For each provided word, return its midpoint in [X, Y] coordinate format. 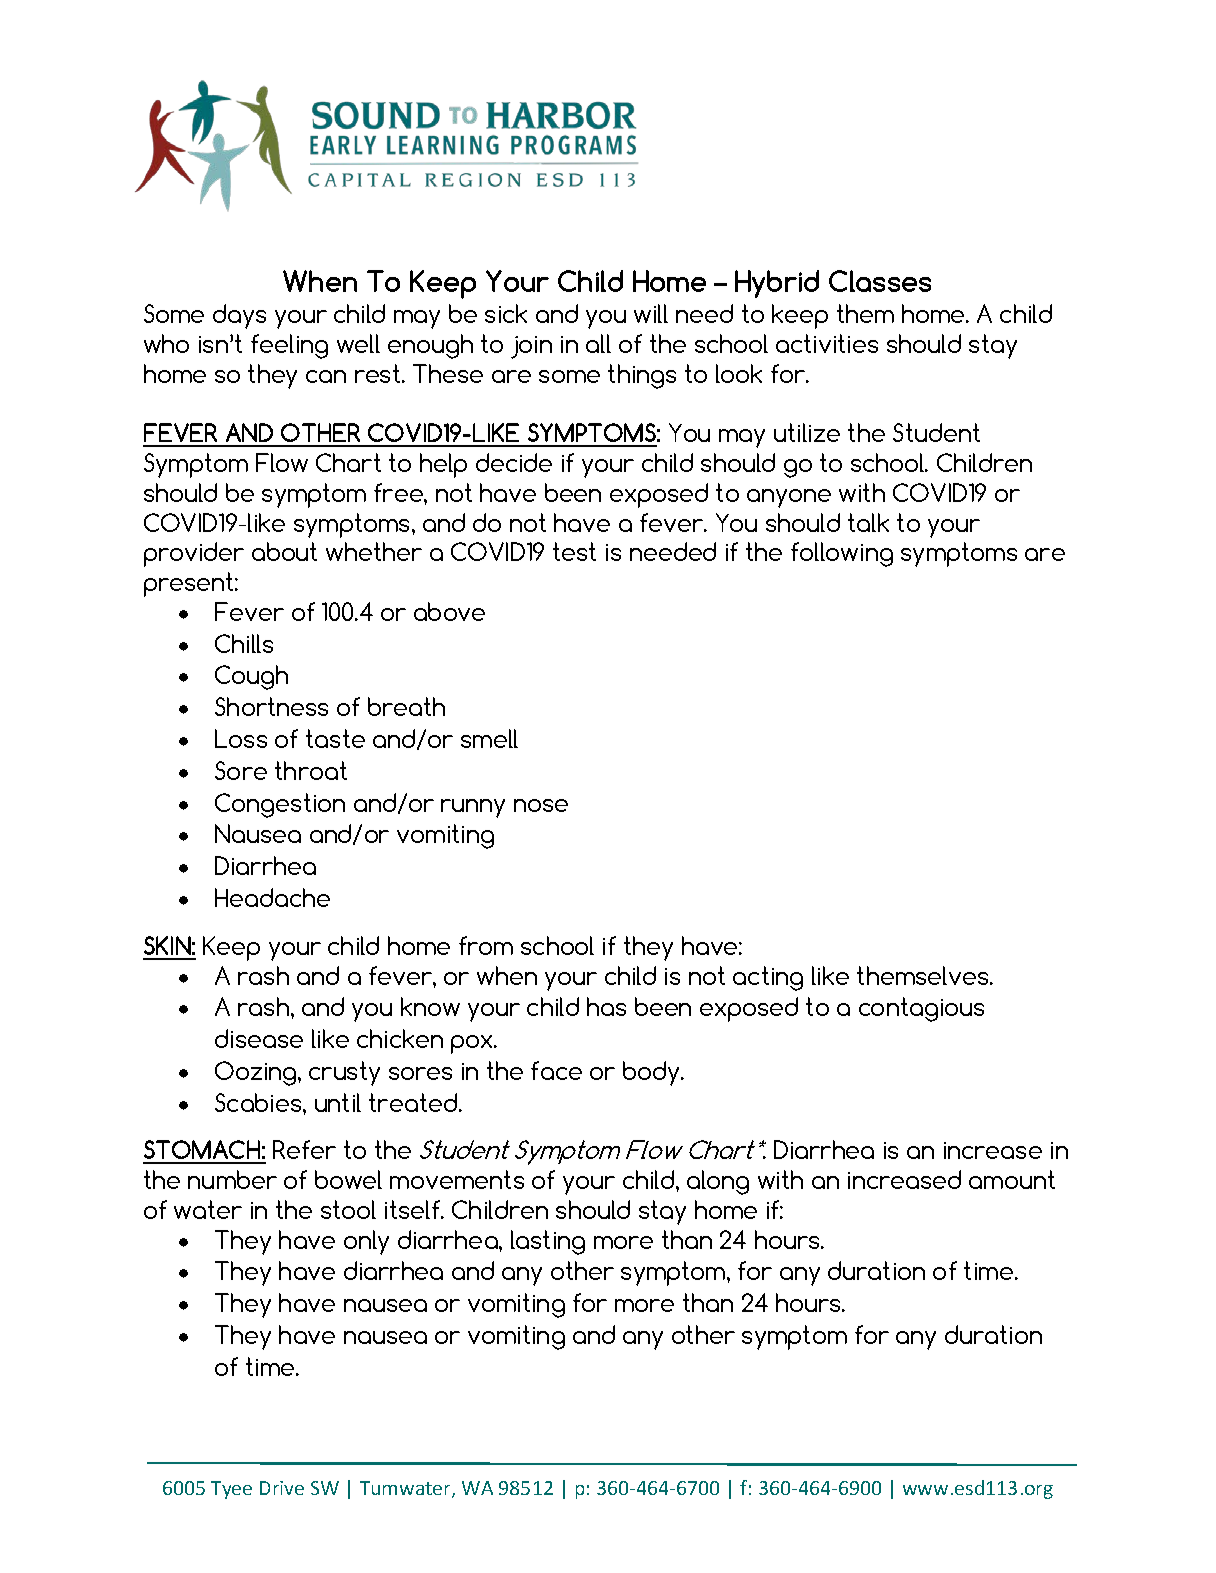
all [598, 343]
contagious [921, 1009]
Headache [272, 897]
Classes [880, 281]
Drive [282, 1488]
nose [541, 805]
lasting [548, 1242]
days [239, 316]
